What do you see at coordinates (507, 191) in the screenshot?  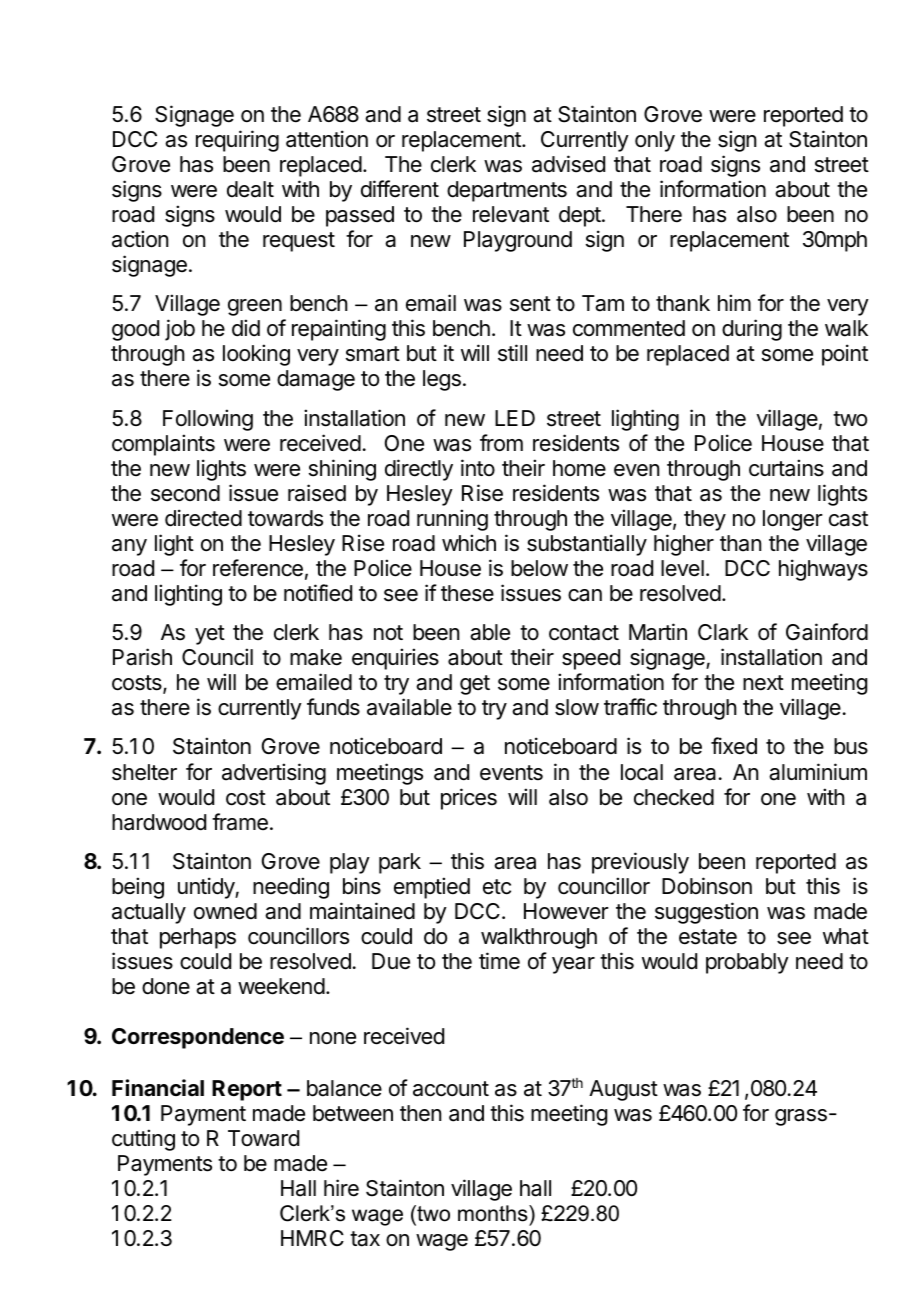 I see `departments` at bounding box center [507, 191].
